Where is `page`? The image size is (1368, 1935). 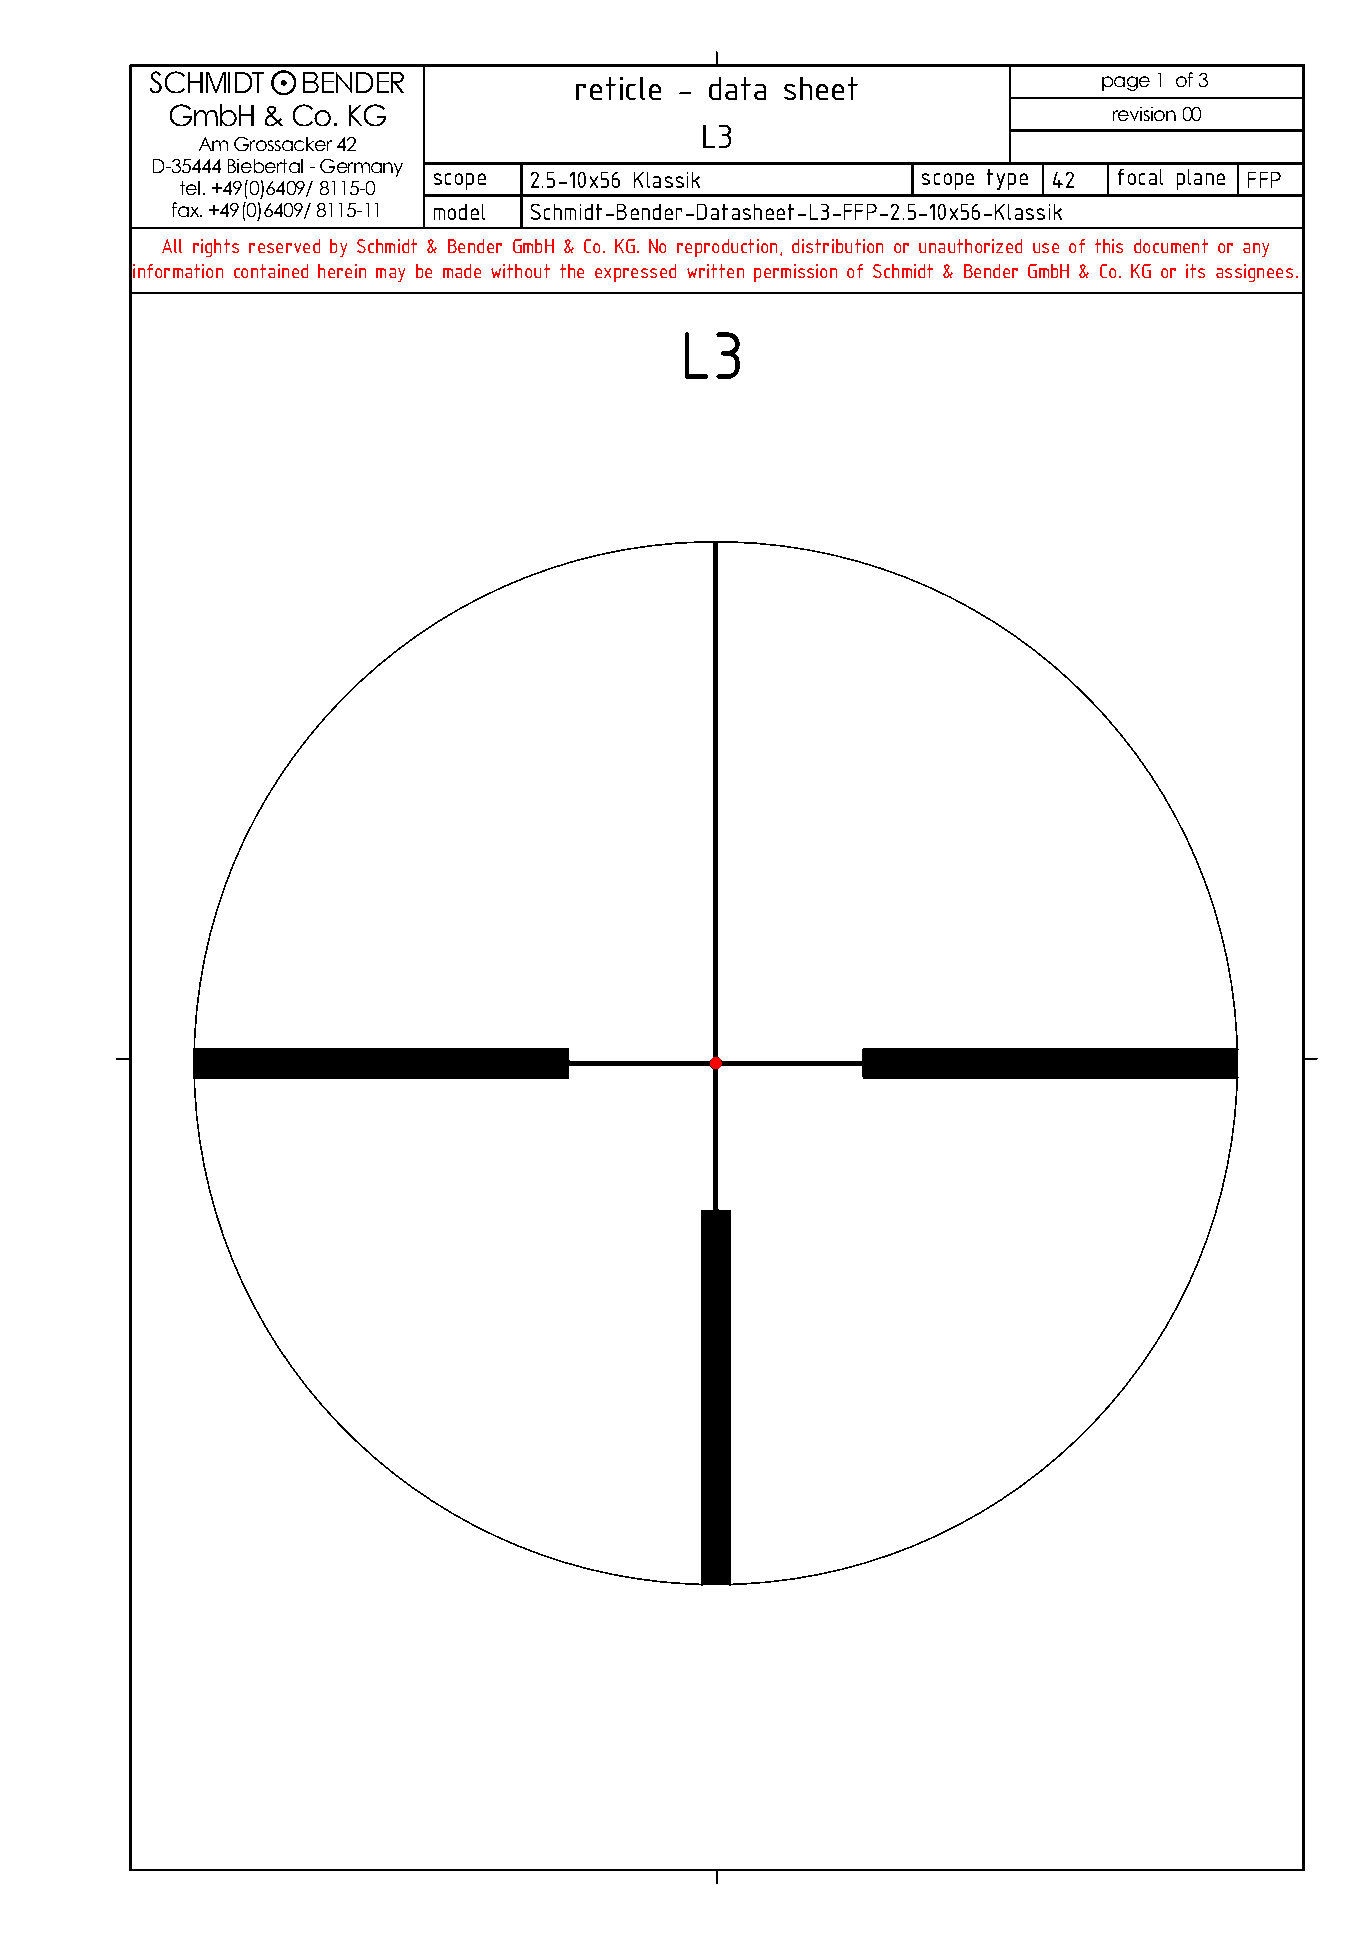 page is located at coordinates (1126, 83).
